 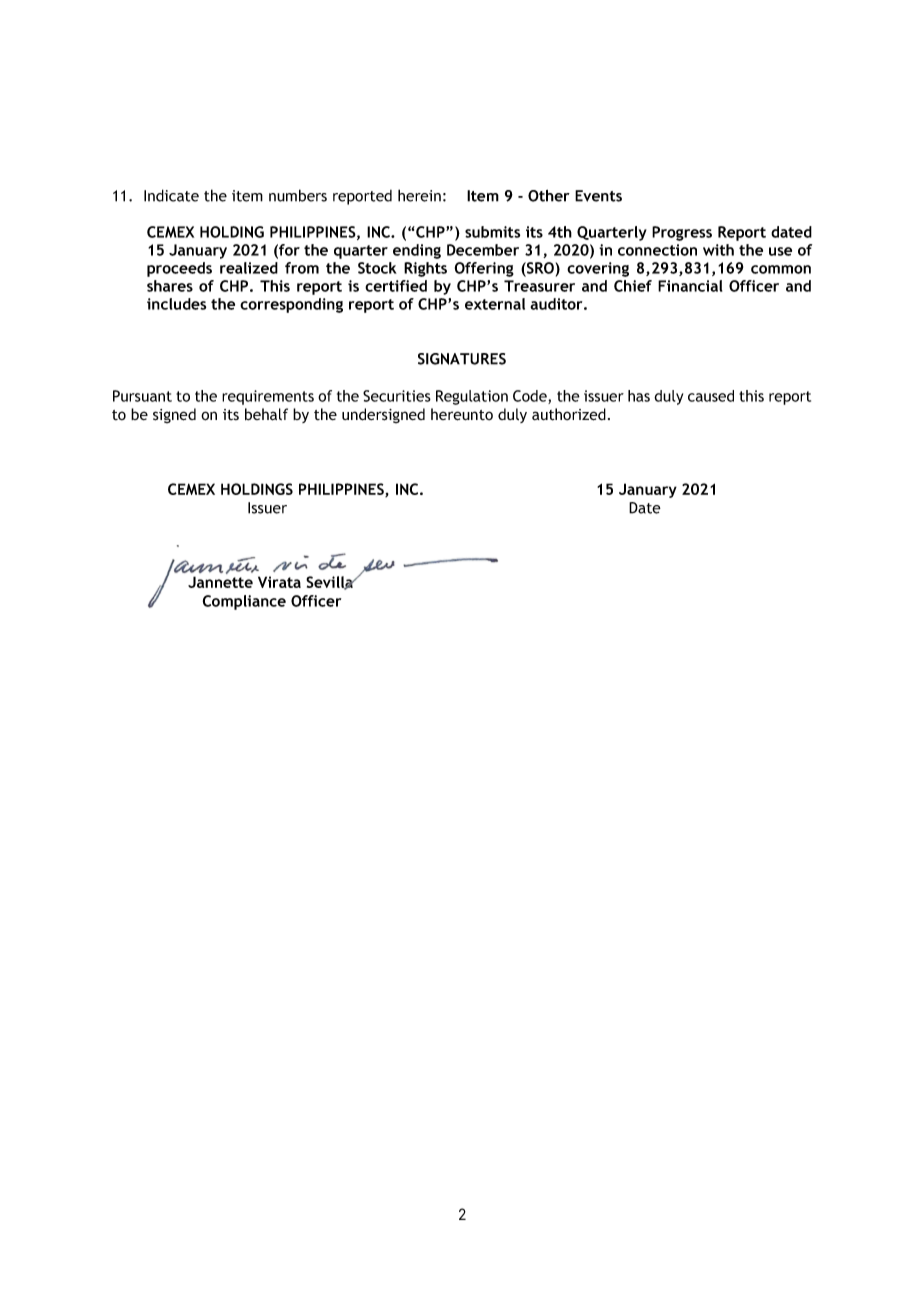 I want to click on behalf, so click(x=266, y=414).
